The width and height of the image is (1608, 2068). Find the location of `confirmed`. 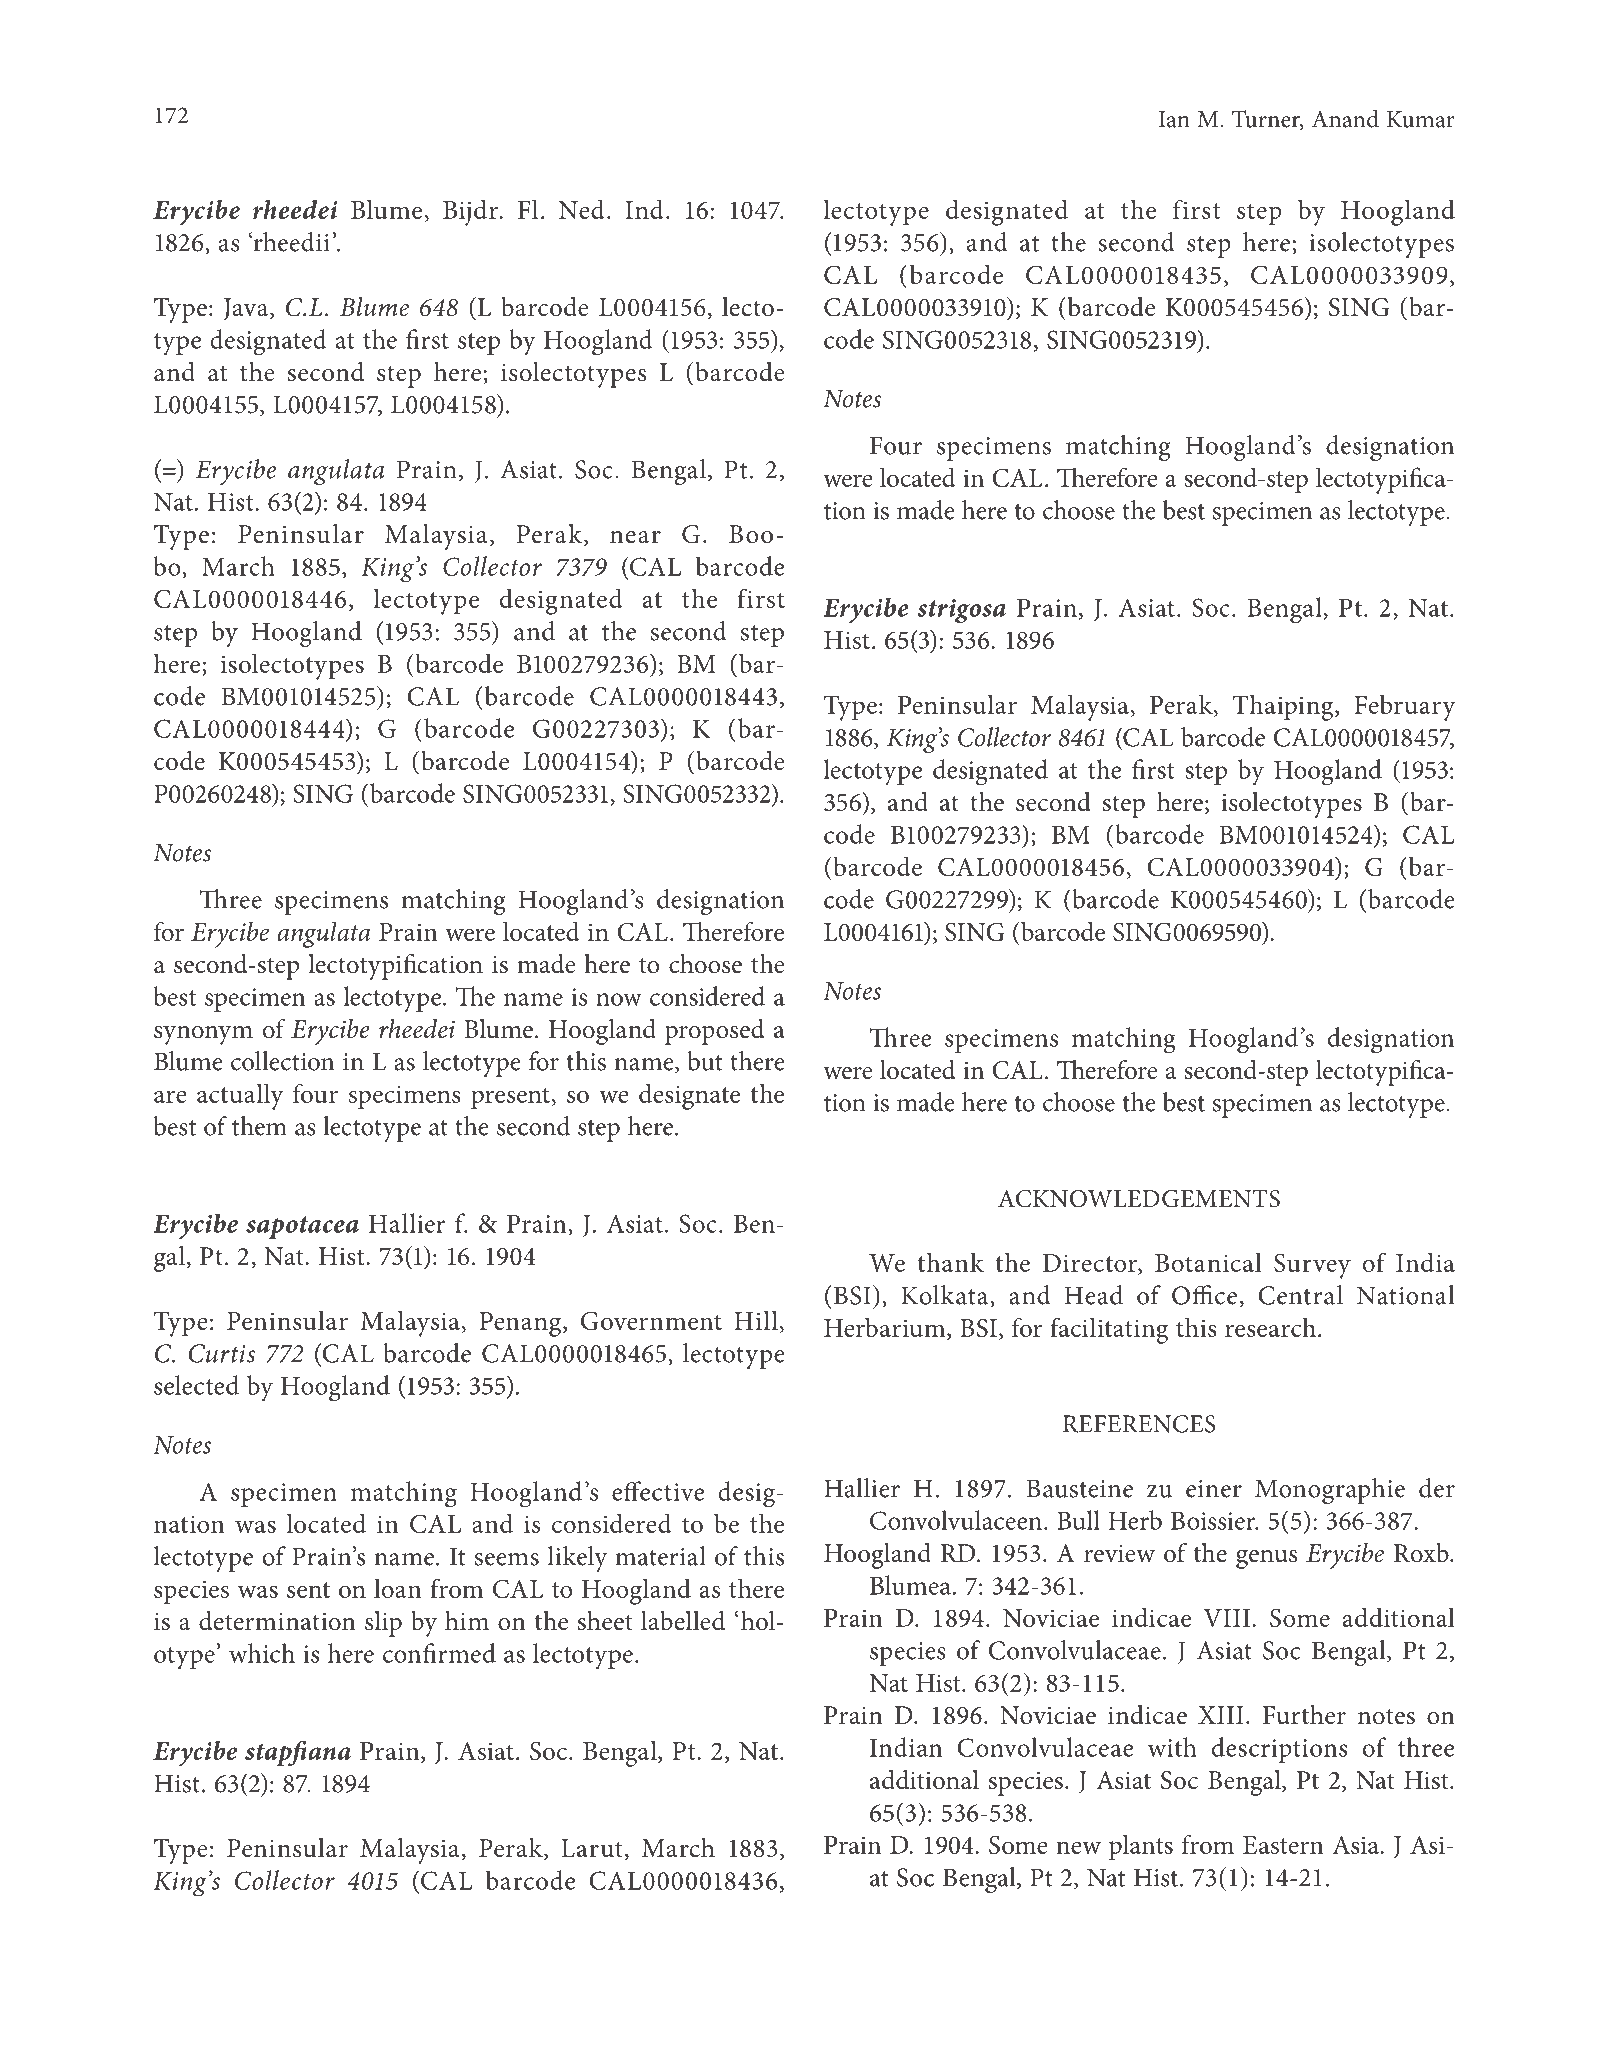

confirmed is located at coordinates (439, 1653).
